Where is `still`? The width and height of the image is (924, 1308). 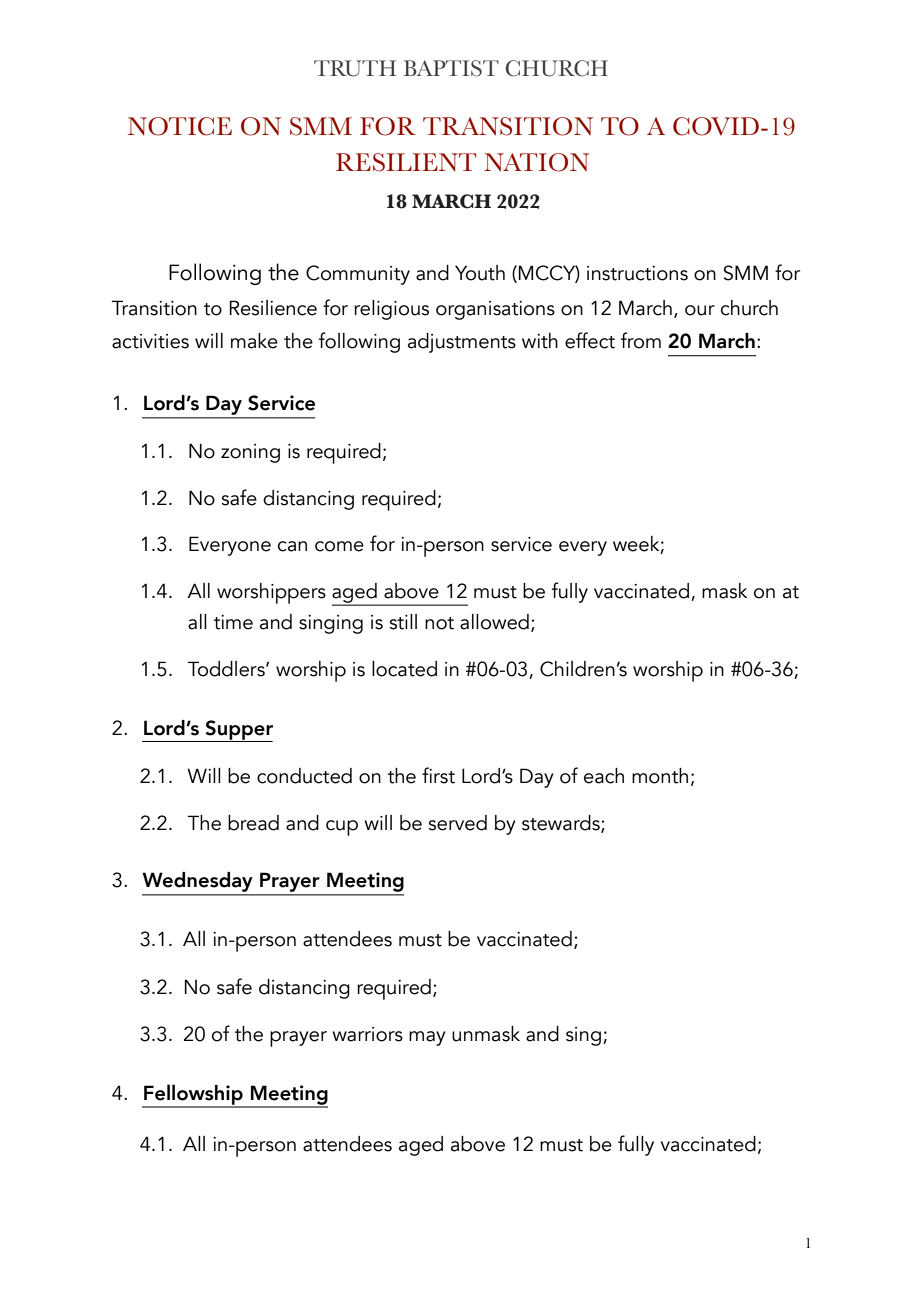 still is located at coordinates (403, 622).
